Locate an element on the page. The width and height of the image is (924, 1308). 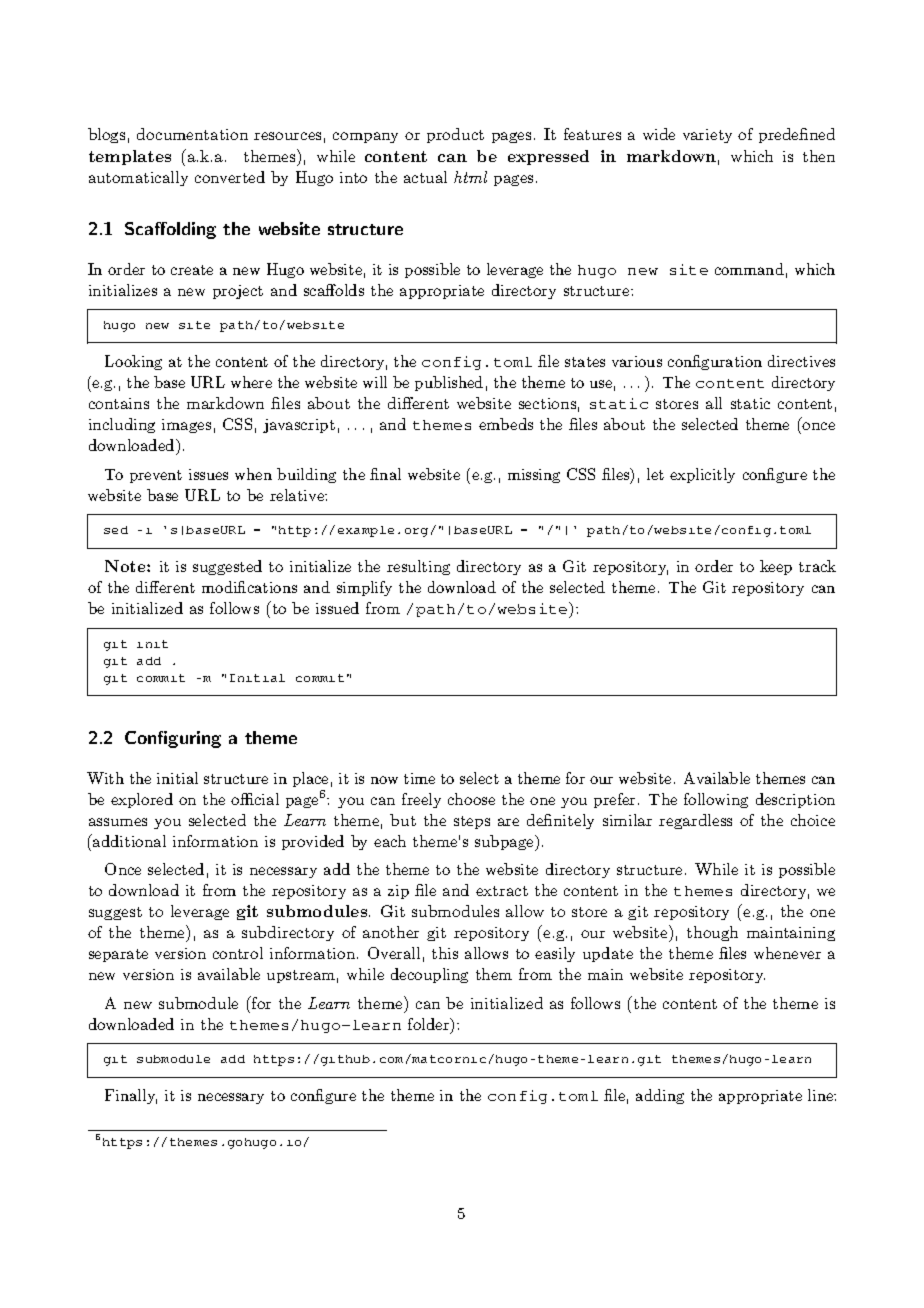
variety is located at coordinates (707, 136).
